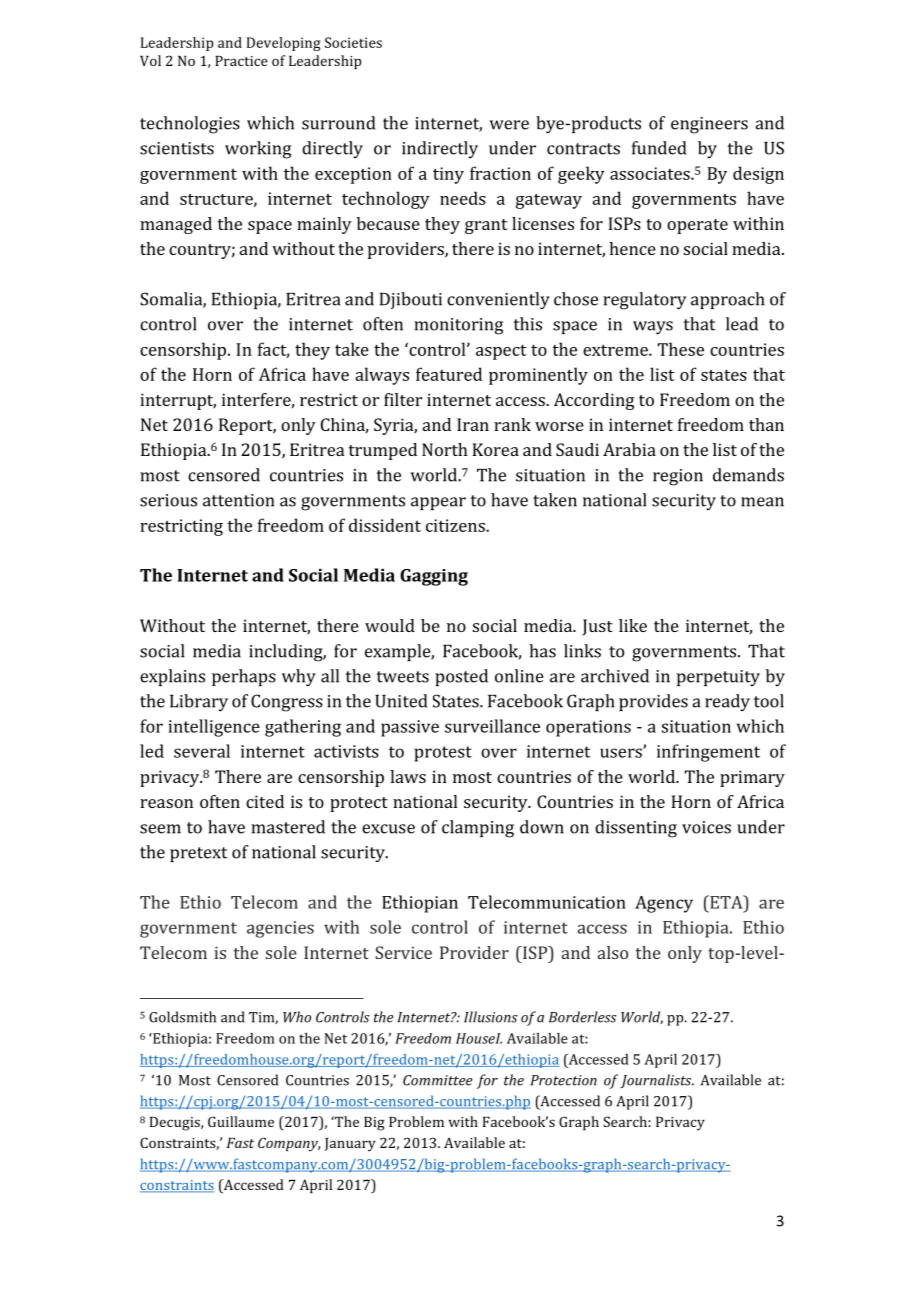 This document has height=1308, width=924. I want to click on Guillaume, so click(241, 1121).
